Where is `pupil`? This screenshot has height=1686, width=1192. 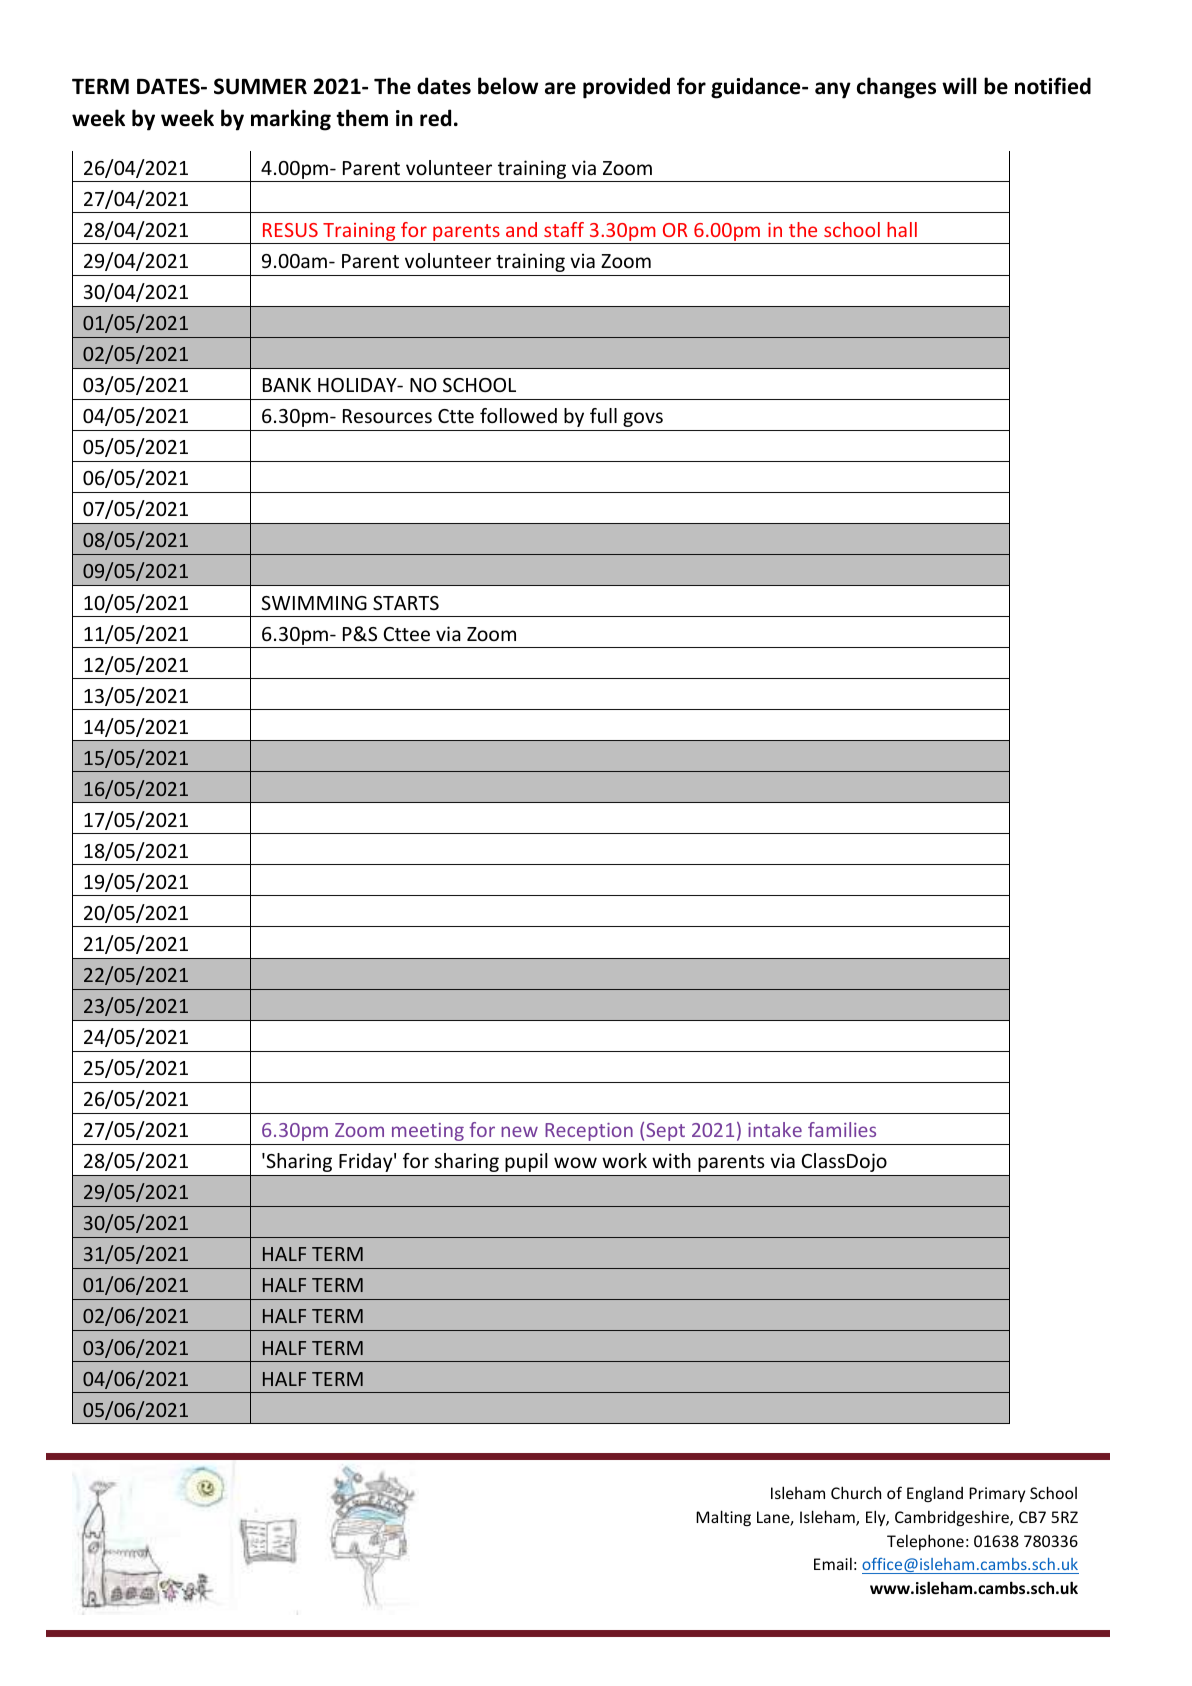
pupil is located at coordinates (526, 1162).
